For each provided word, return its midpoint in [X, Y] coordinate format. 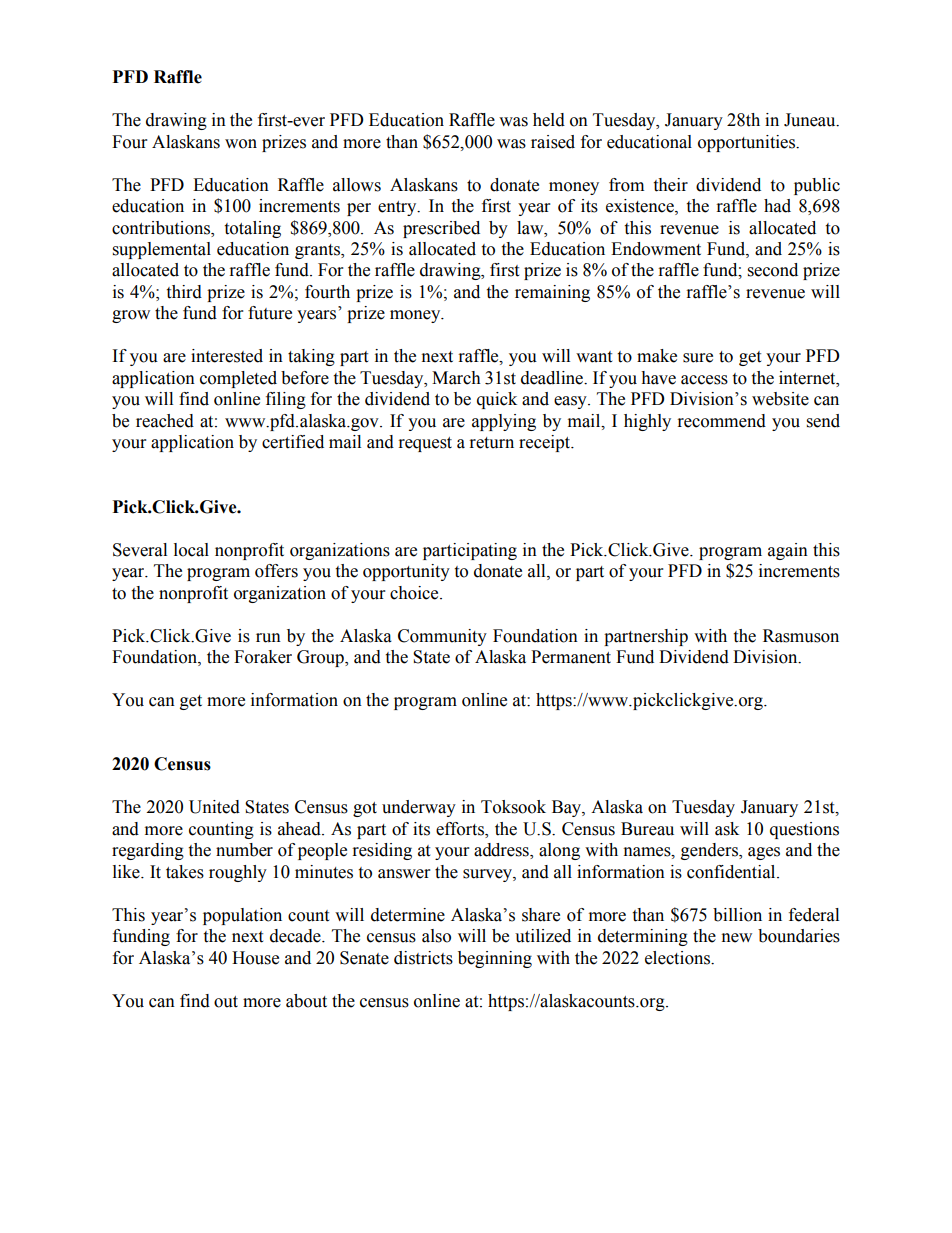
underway [419, 808]
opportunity [406, 572]
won [241, 144]
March [456, 378]
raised [553, 142]
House [255, 958]
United [214, 807]
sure [698, 358]
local [191, 550]
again [788, 551]
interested [227, 356]
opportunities [748, 143]
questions [804, 830]
